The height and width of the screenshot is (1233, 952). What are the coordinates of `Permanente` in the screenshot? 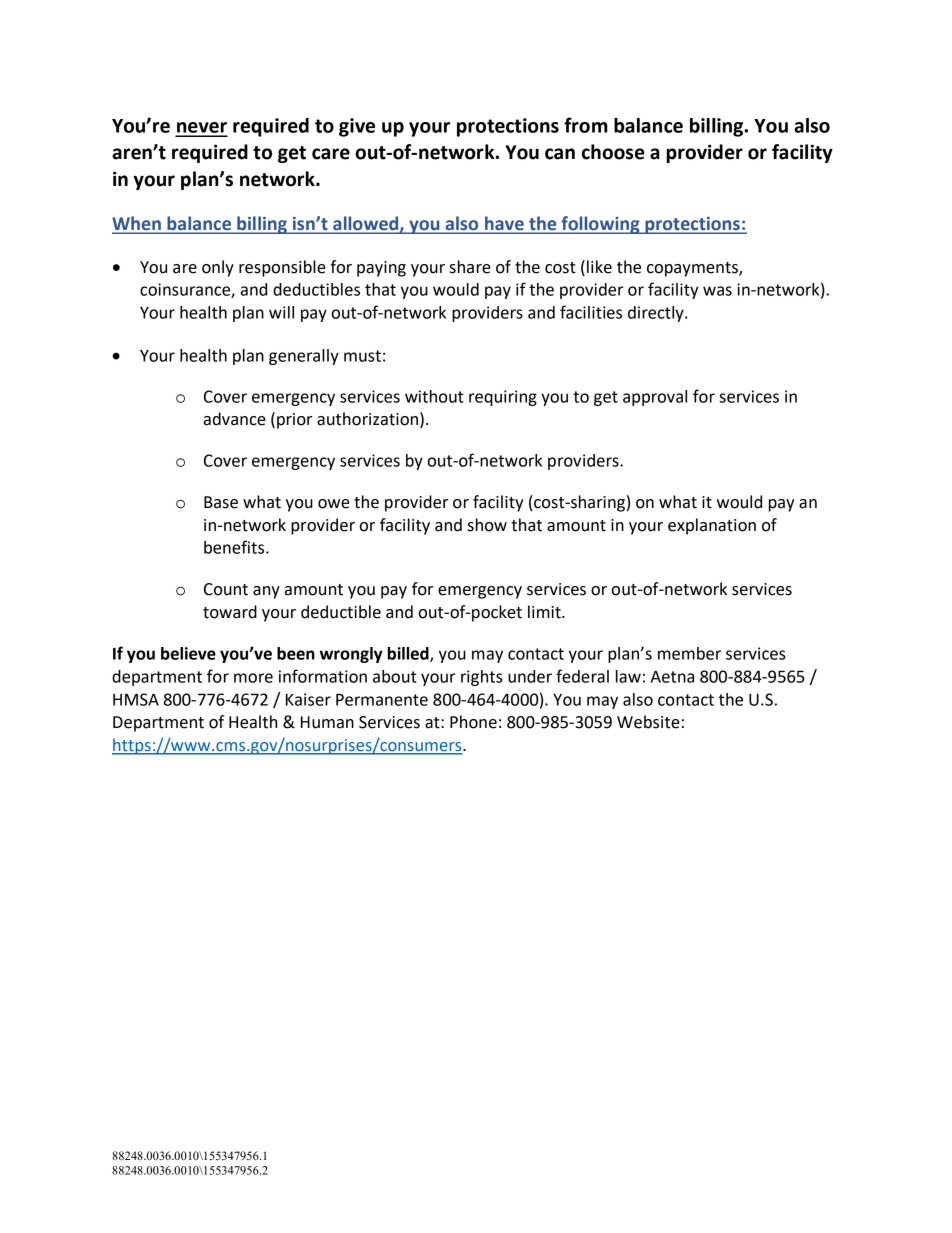 It's located at (382, 699).
